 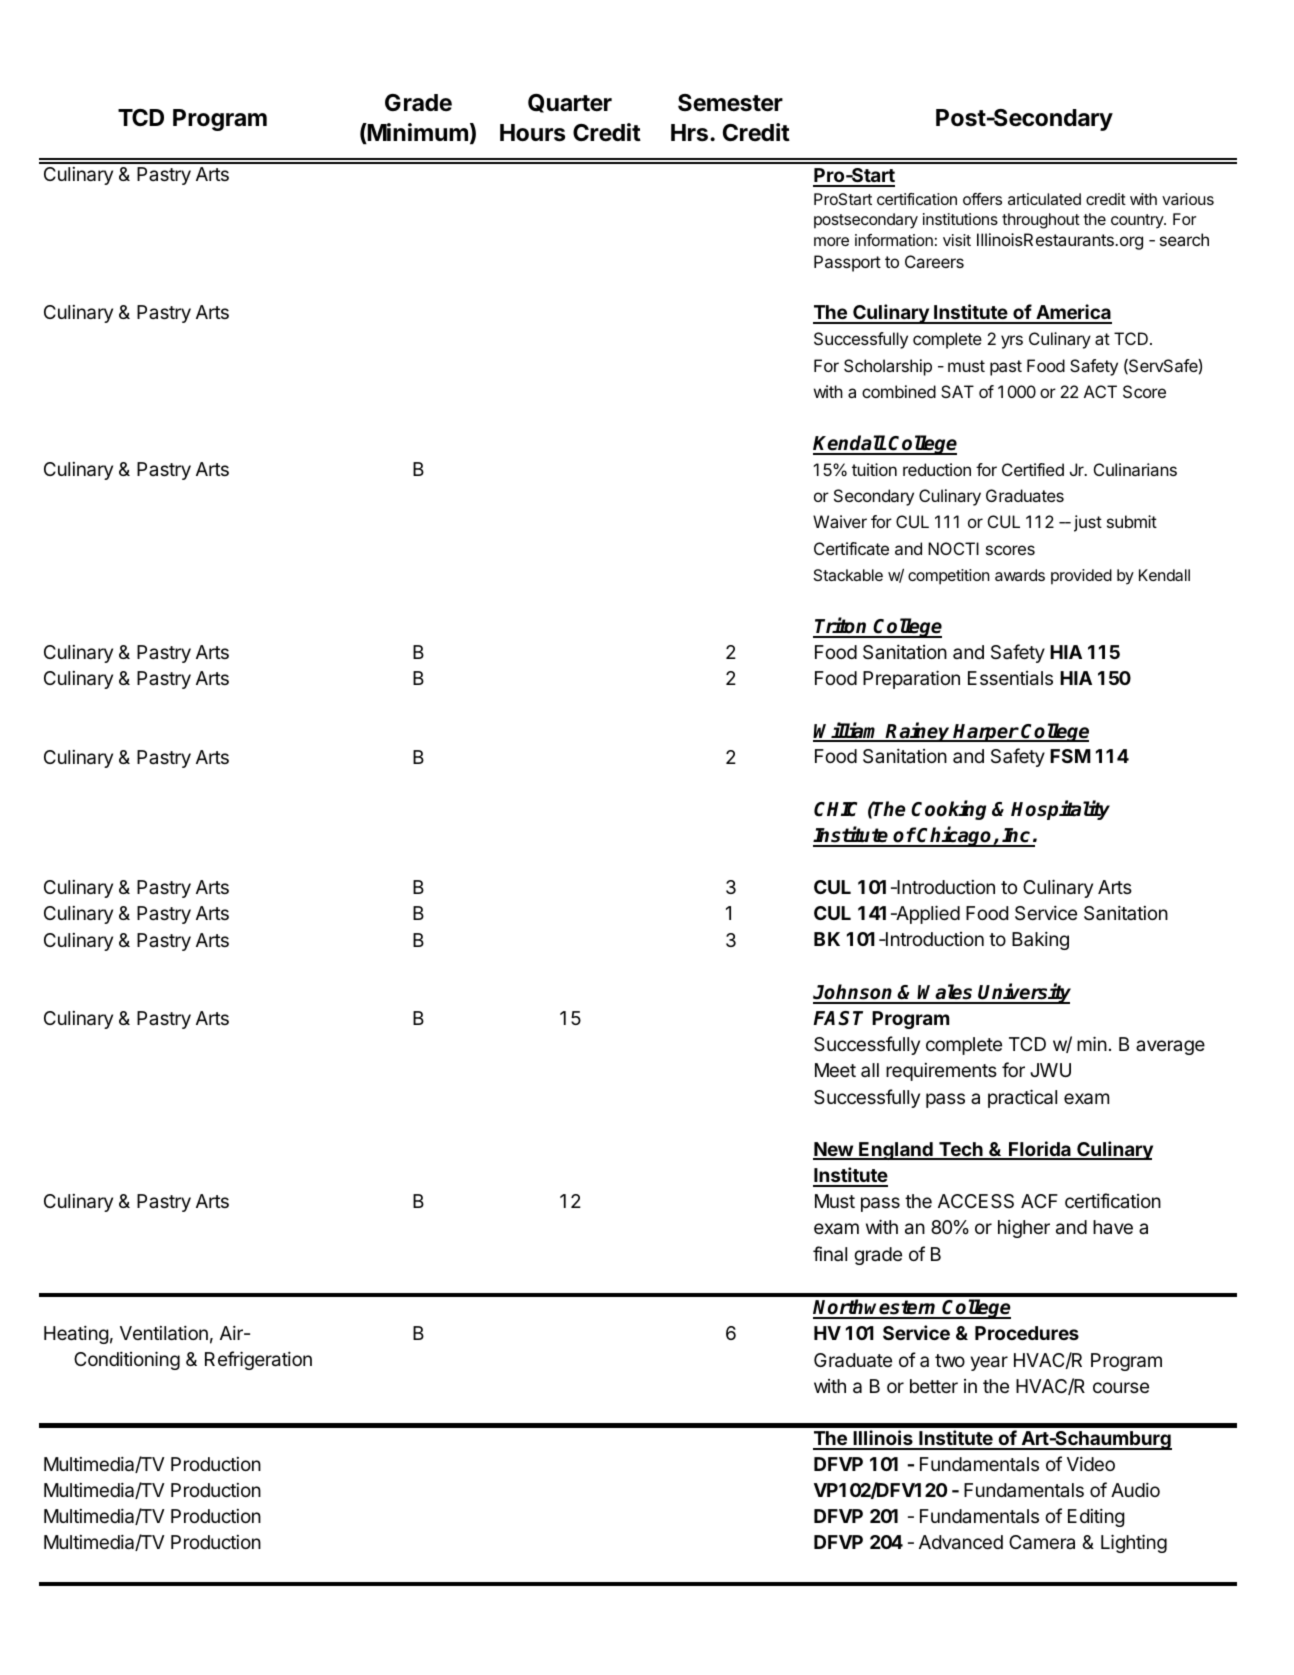 What do you see at coordinates (1096, 1517) in the screenshot?
I see `Editing` at bounding box center [1096, 1517].
